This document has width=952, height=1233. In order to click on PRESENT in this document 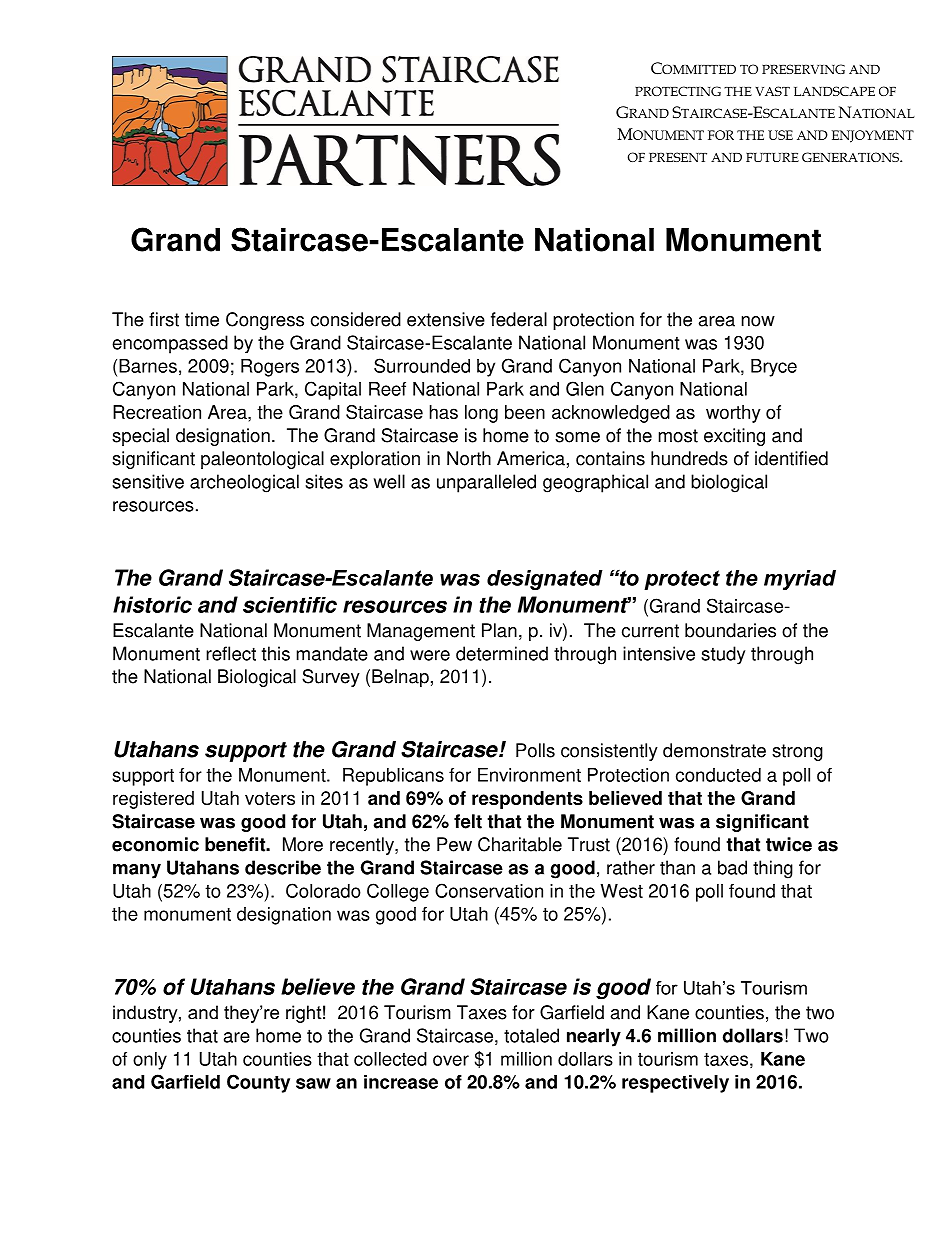, I will do `click(678, 157)`.
